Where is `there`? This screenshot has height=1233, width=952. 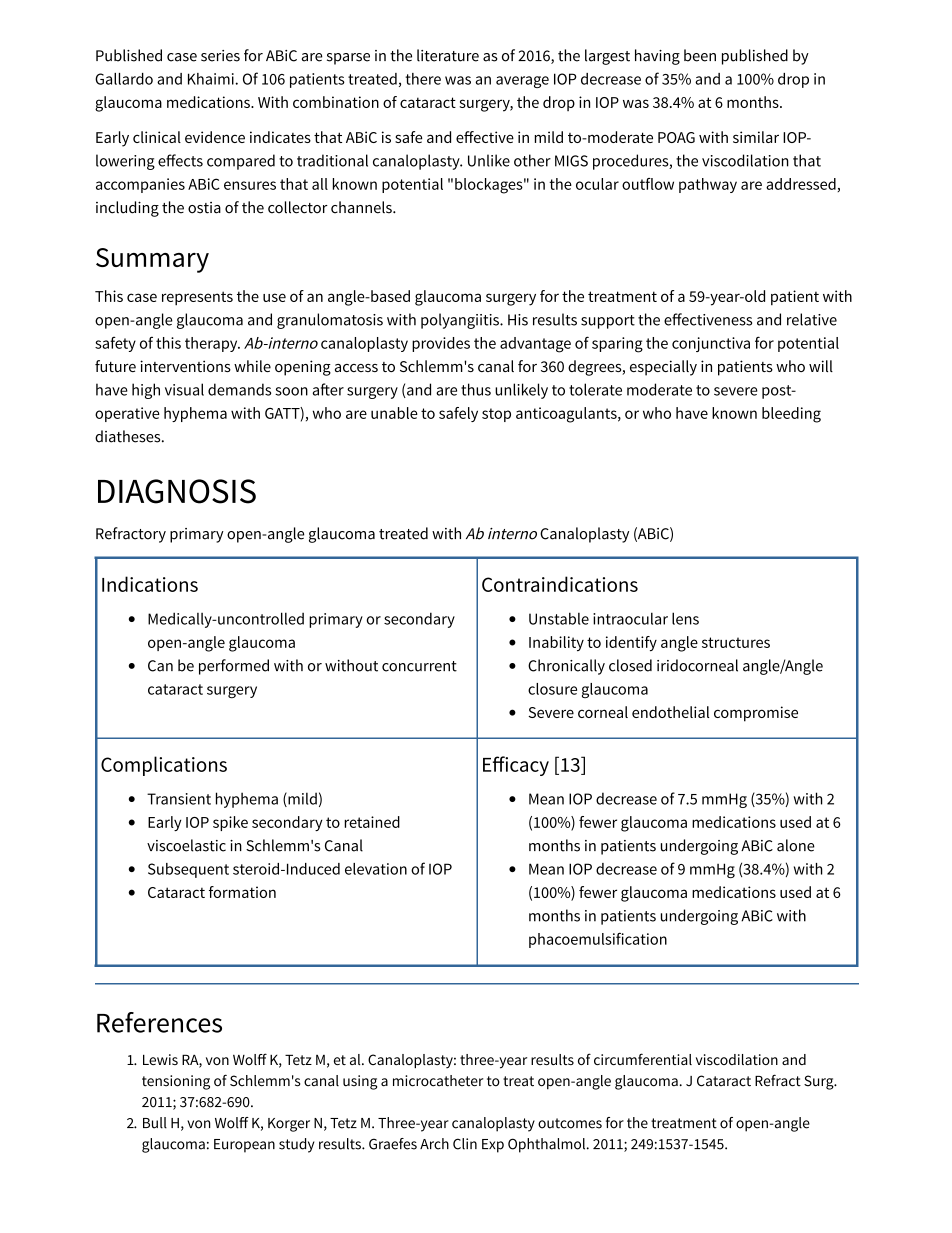 there is located at coordinates (423, 79).
